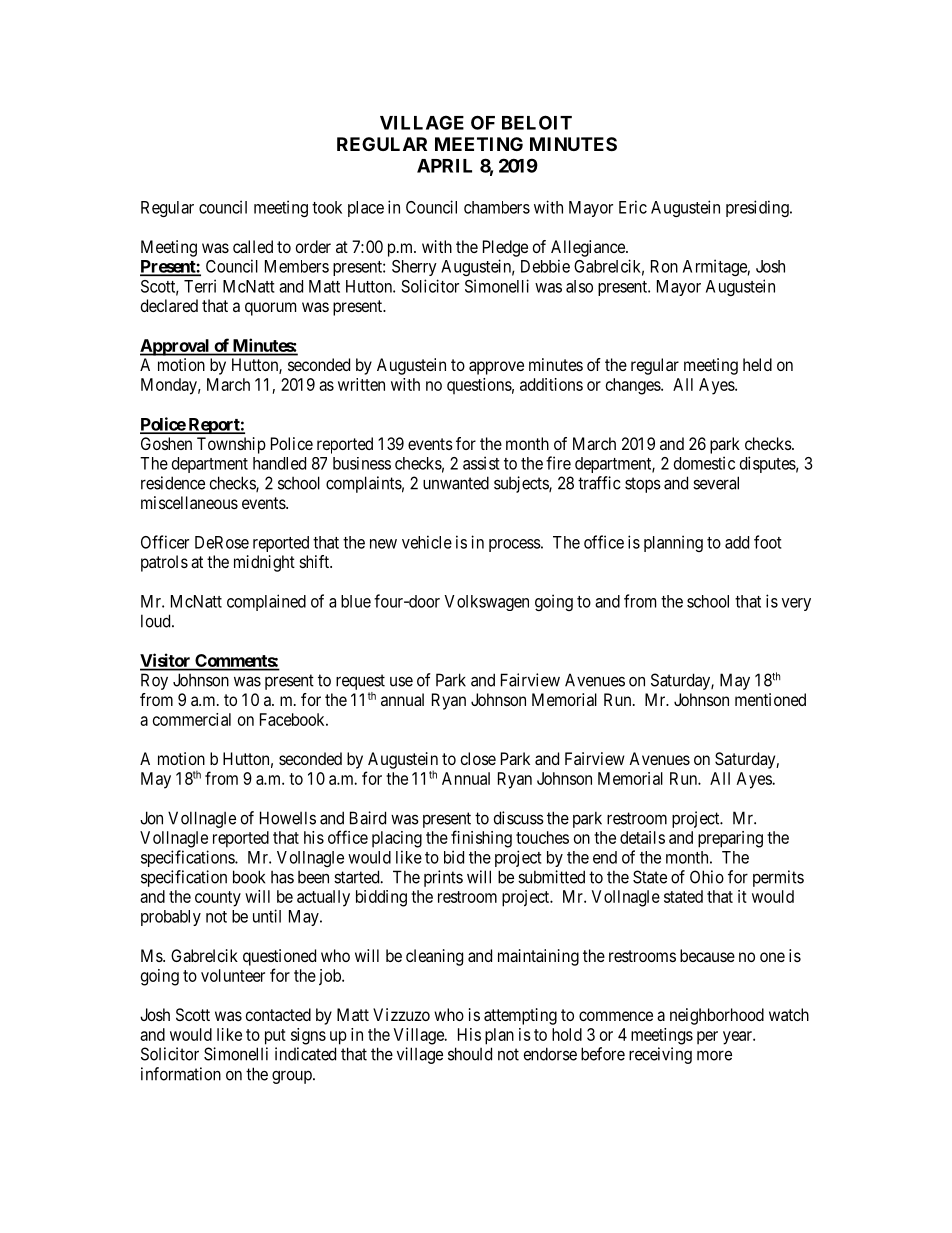  I want to click on APRIL, so click(444, 166).
